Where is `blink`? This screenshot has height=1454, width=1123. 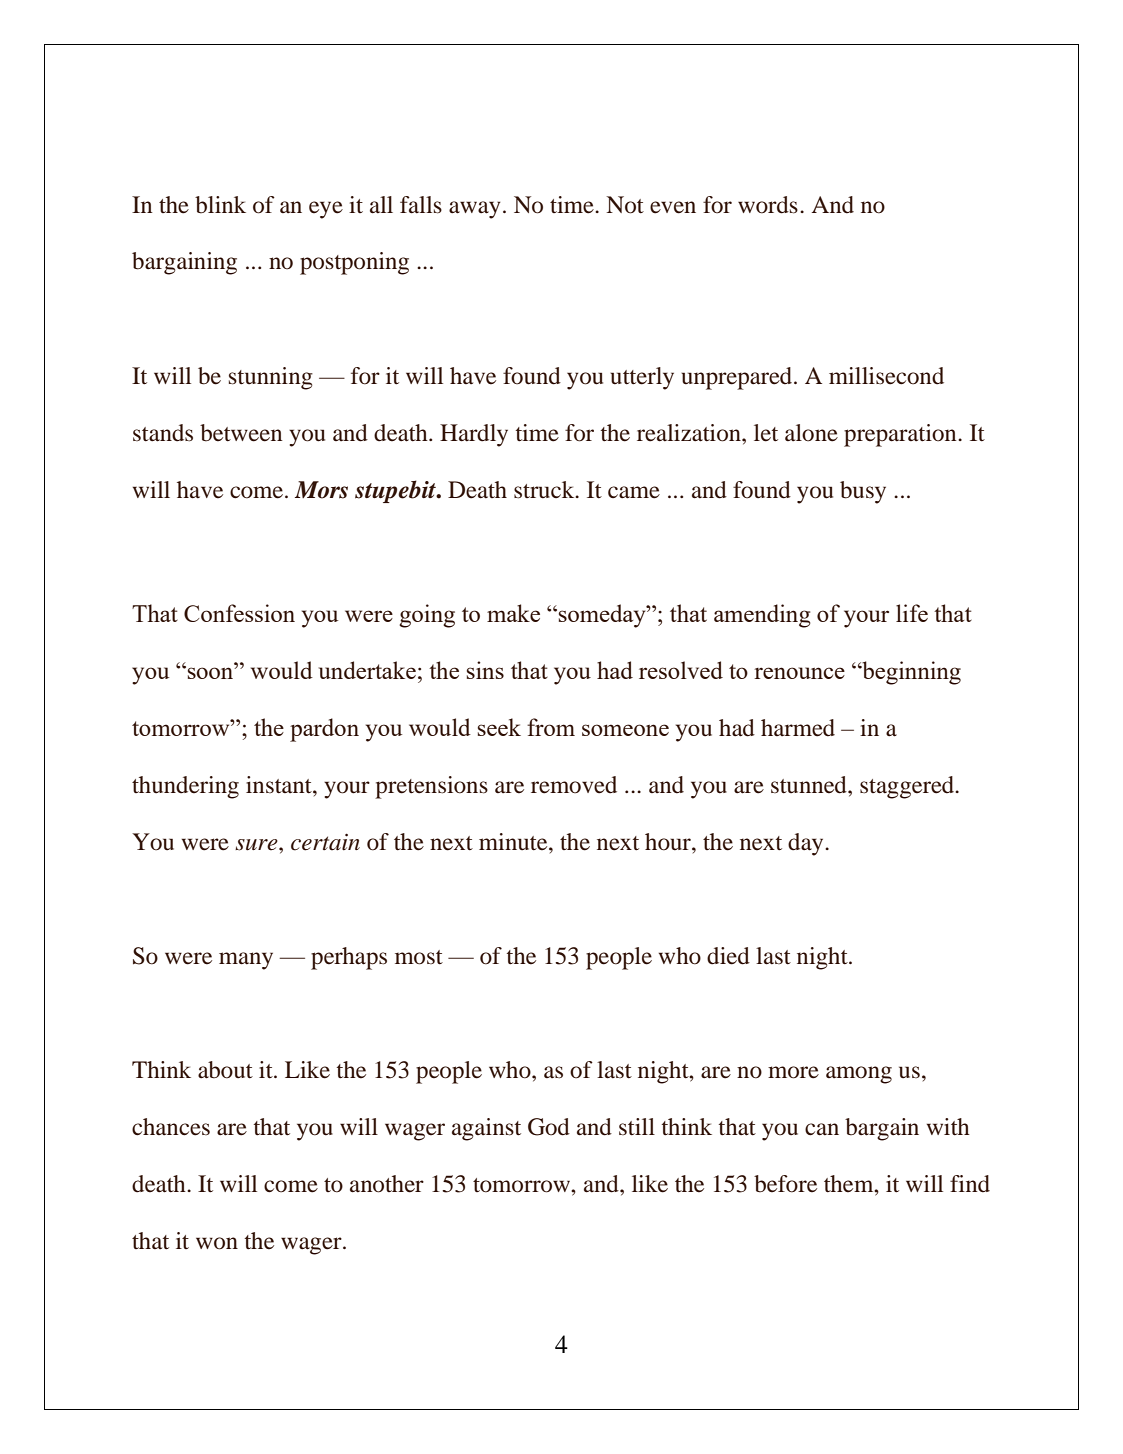 blink is located at coordinates (220, 205).
